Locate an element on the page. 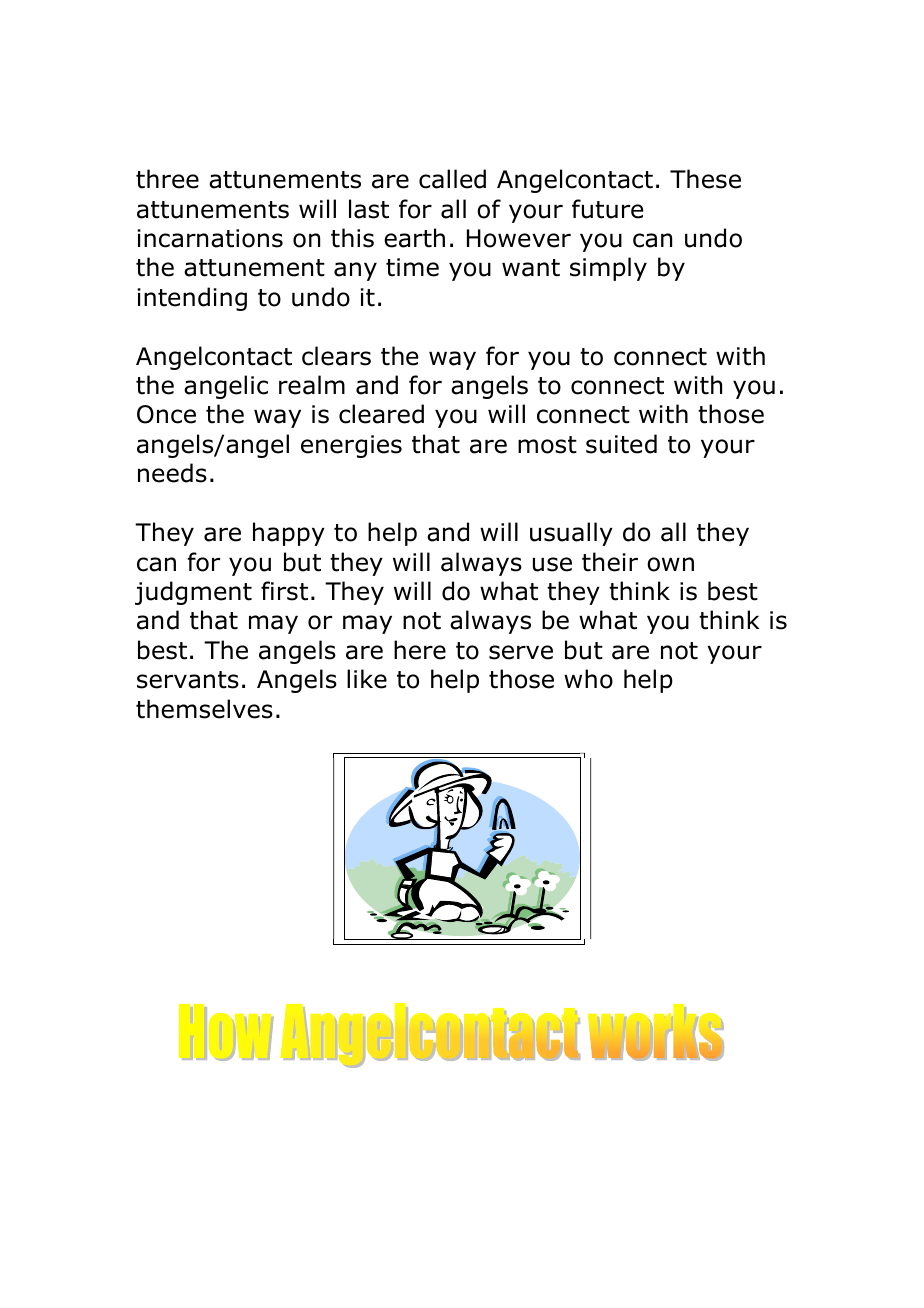  called is located at coordinates (452, 179).
